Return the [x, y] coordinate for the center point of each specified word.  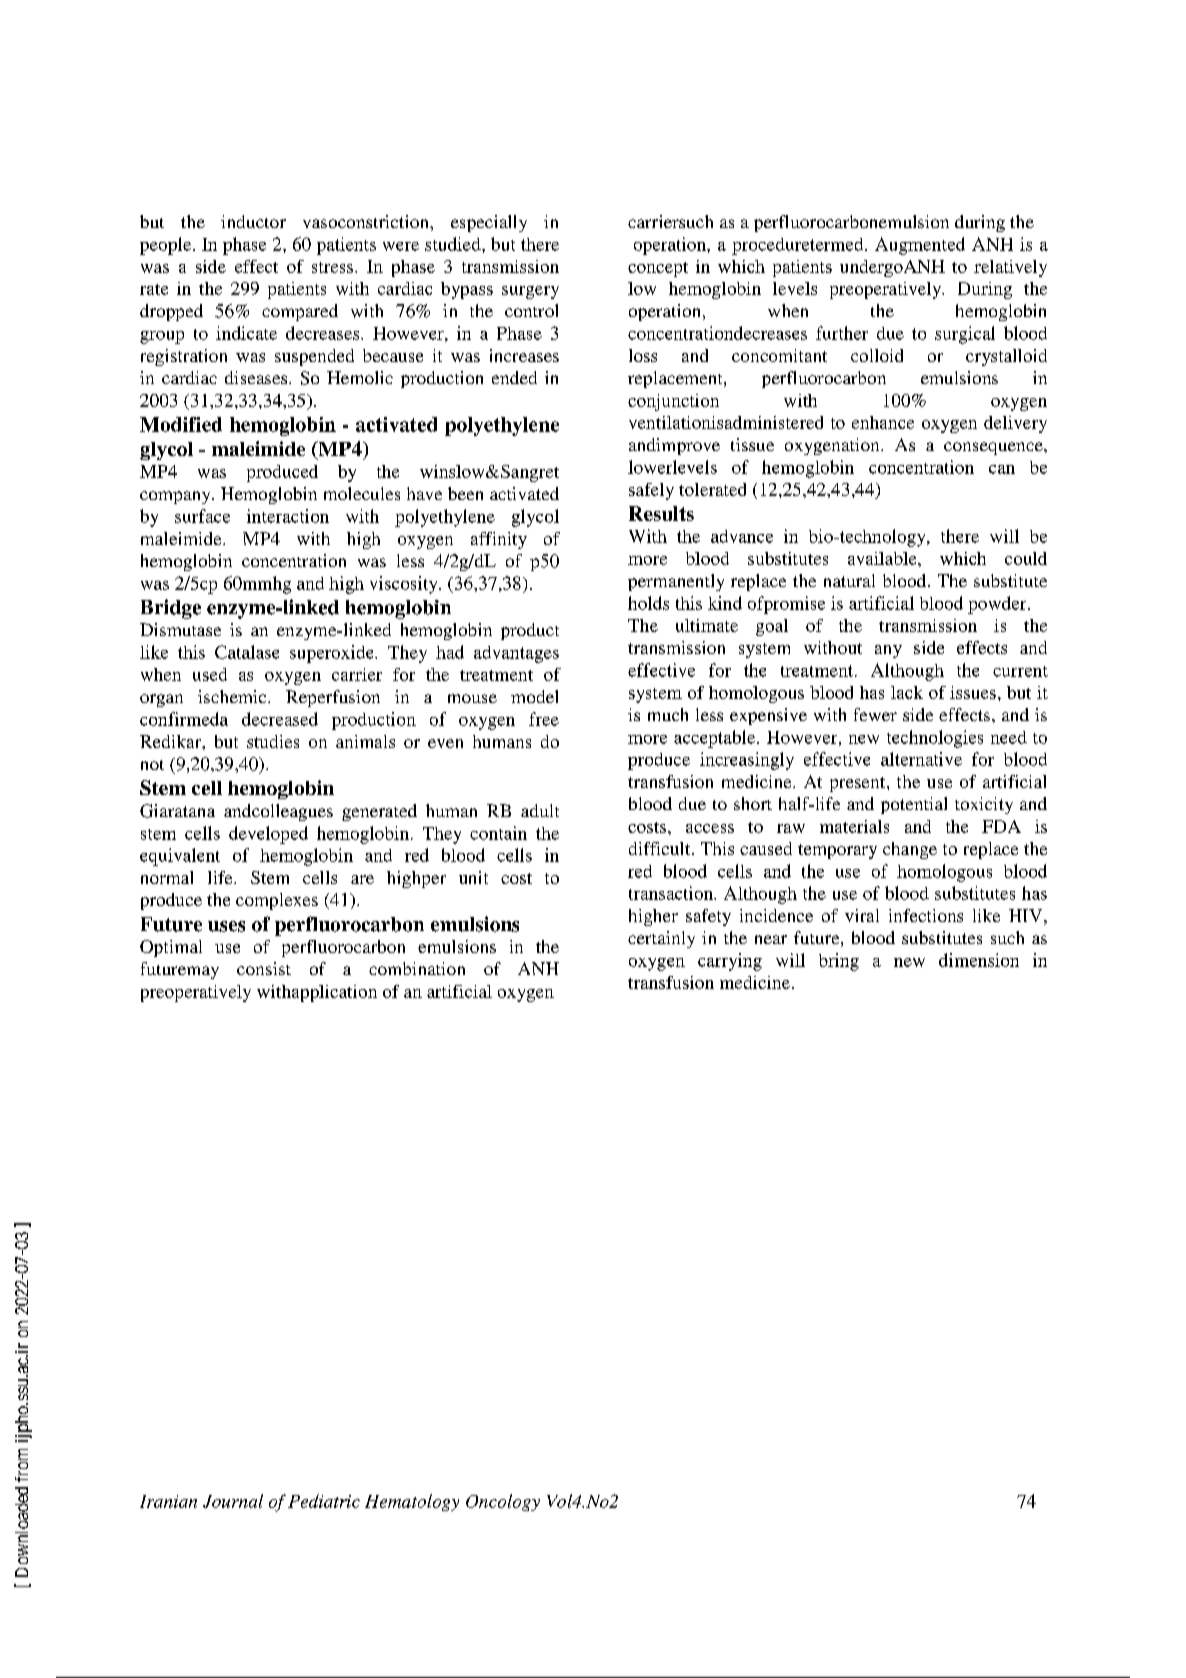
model [534, 696]
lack [907, 692]
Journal [233, 1501]
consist [264, 968]
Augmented [920, 246]
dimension [979, 960]
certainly [661, 939]
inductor [253, 221]
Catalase [247, 652]
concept [658, 269]
